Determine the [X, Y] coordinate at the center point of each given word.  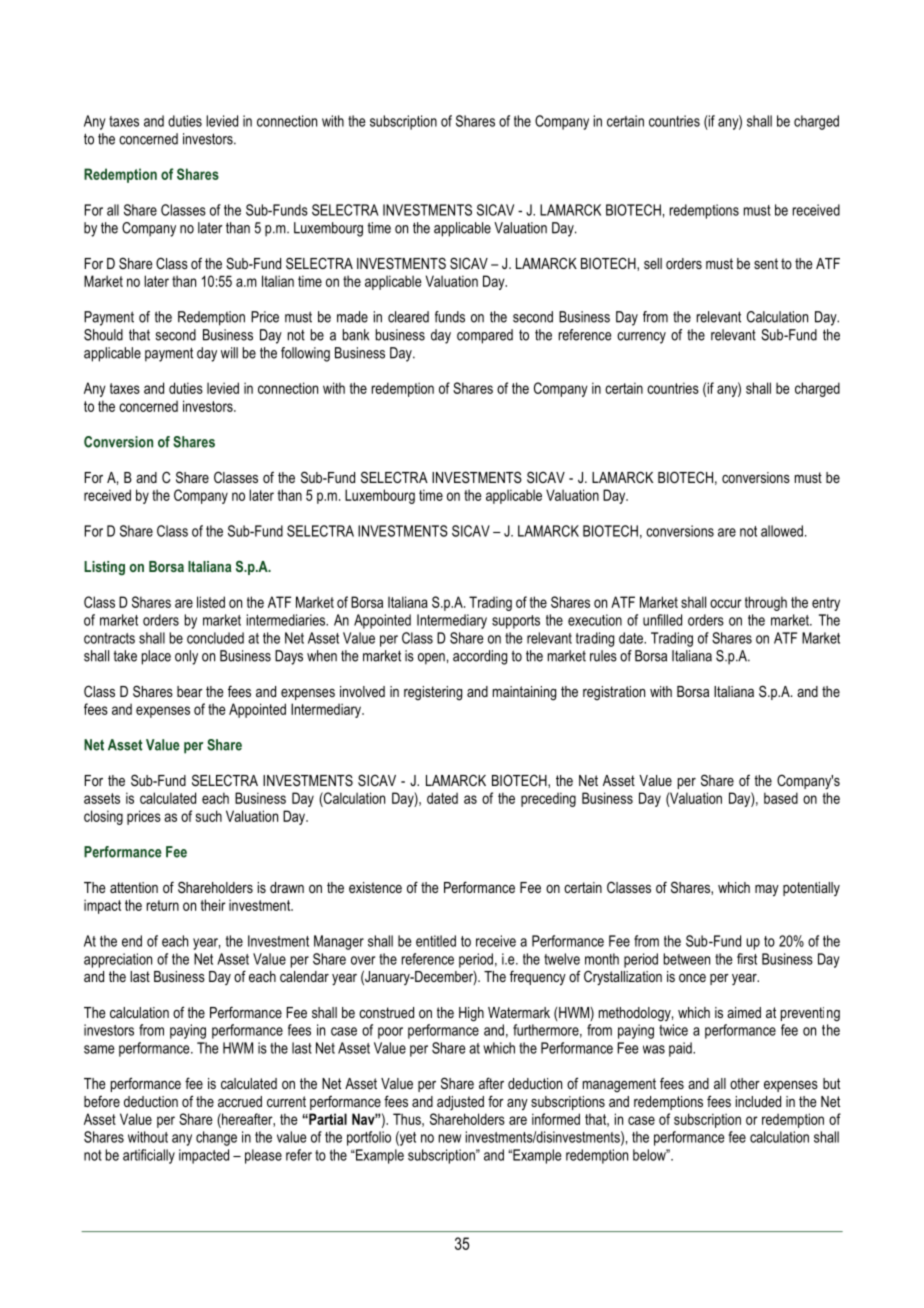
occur [726, 603]
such [209, 816]
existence [375, 887]
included [758, 1101]
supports [516, 622]
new [450, 1138]
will [229, 353]
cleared [408, 317]
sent [766, 263]
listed [211, 602]
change [216, 1138]
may [767, 890]
